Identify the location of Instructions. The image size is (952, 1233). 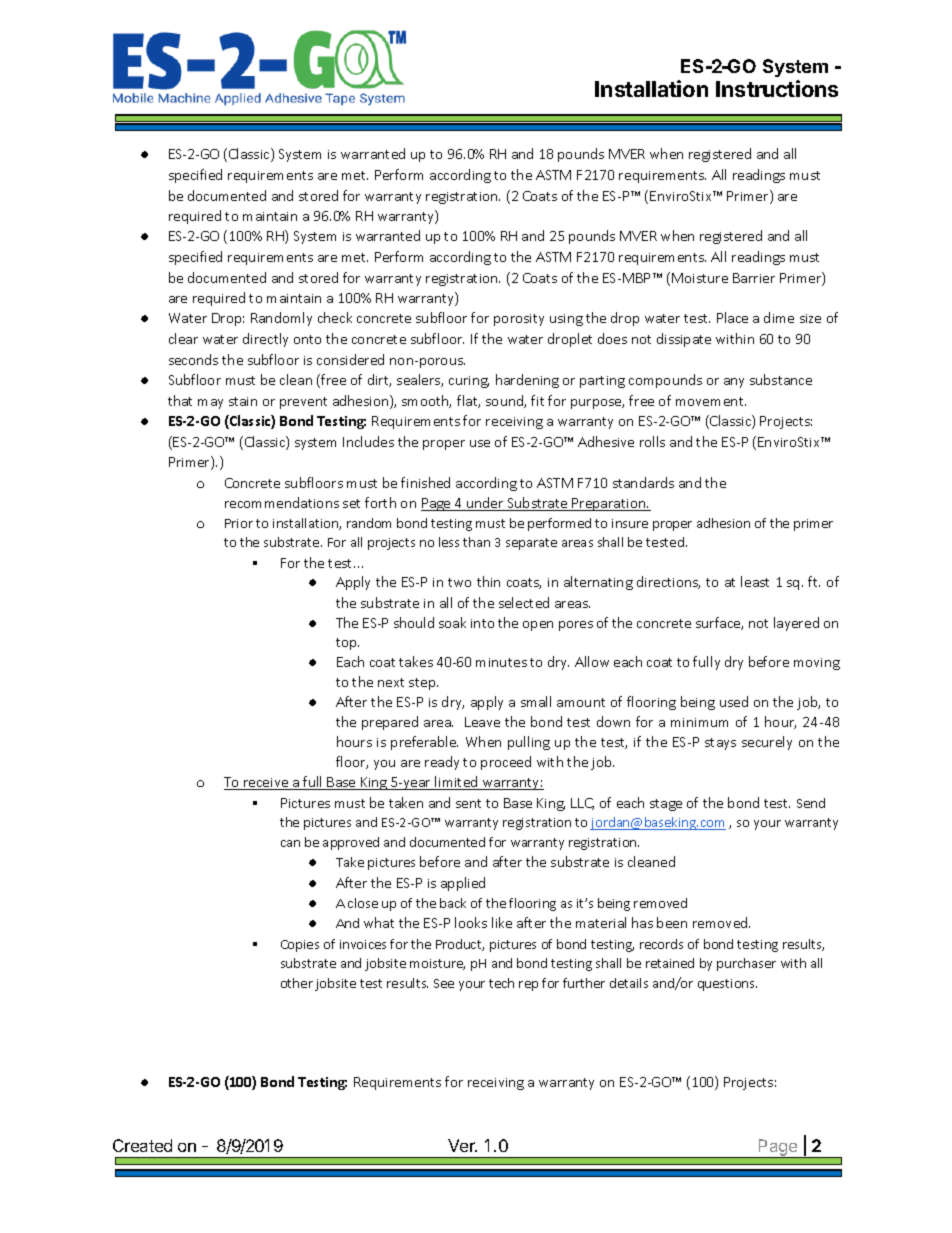
(777, 88).
